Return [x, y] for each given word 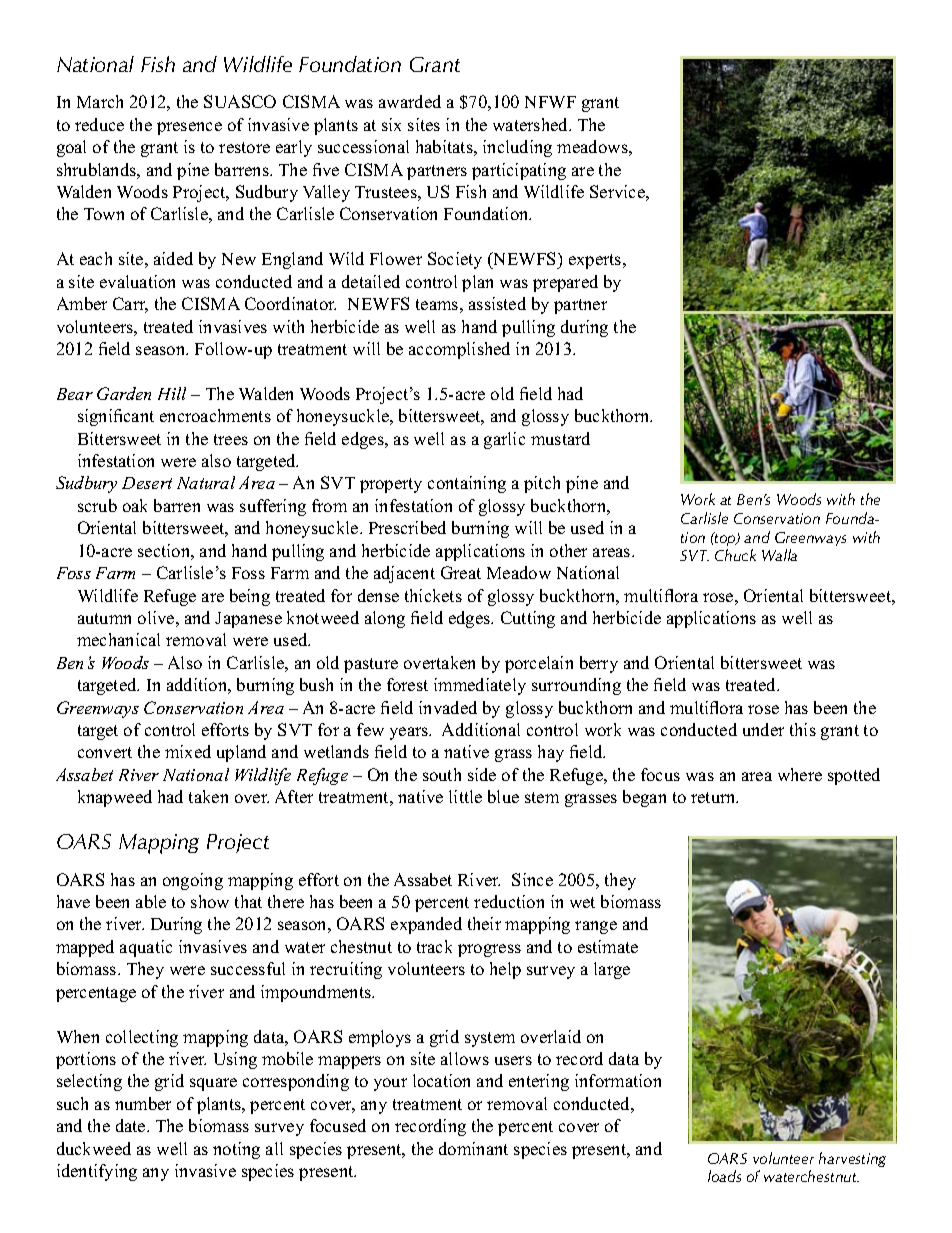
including [517, 148]
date [132, 1125]
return [714, 797]
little [465, 796]
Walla [779, 555]
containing [467, 484]
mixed [188, 751]
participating [519, 171]
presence [189, 128]
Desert [147, 483]
